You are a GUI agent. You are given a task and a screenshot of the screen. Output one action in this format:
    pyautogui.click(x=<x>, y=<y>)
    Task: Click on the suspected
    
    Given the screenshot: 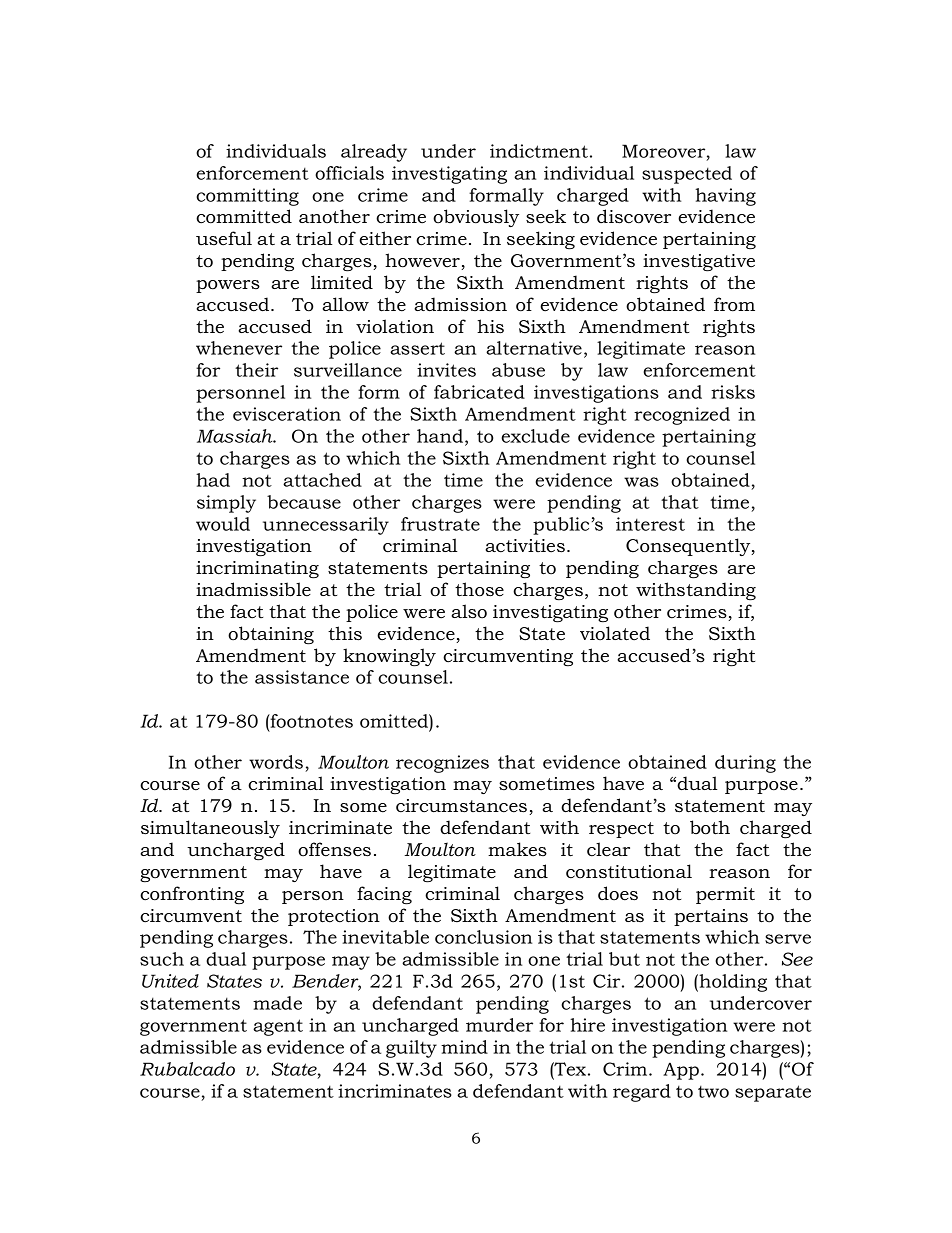 What is the action you would take?
    pyautogui.click(x=687, y=175)
